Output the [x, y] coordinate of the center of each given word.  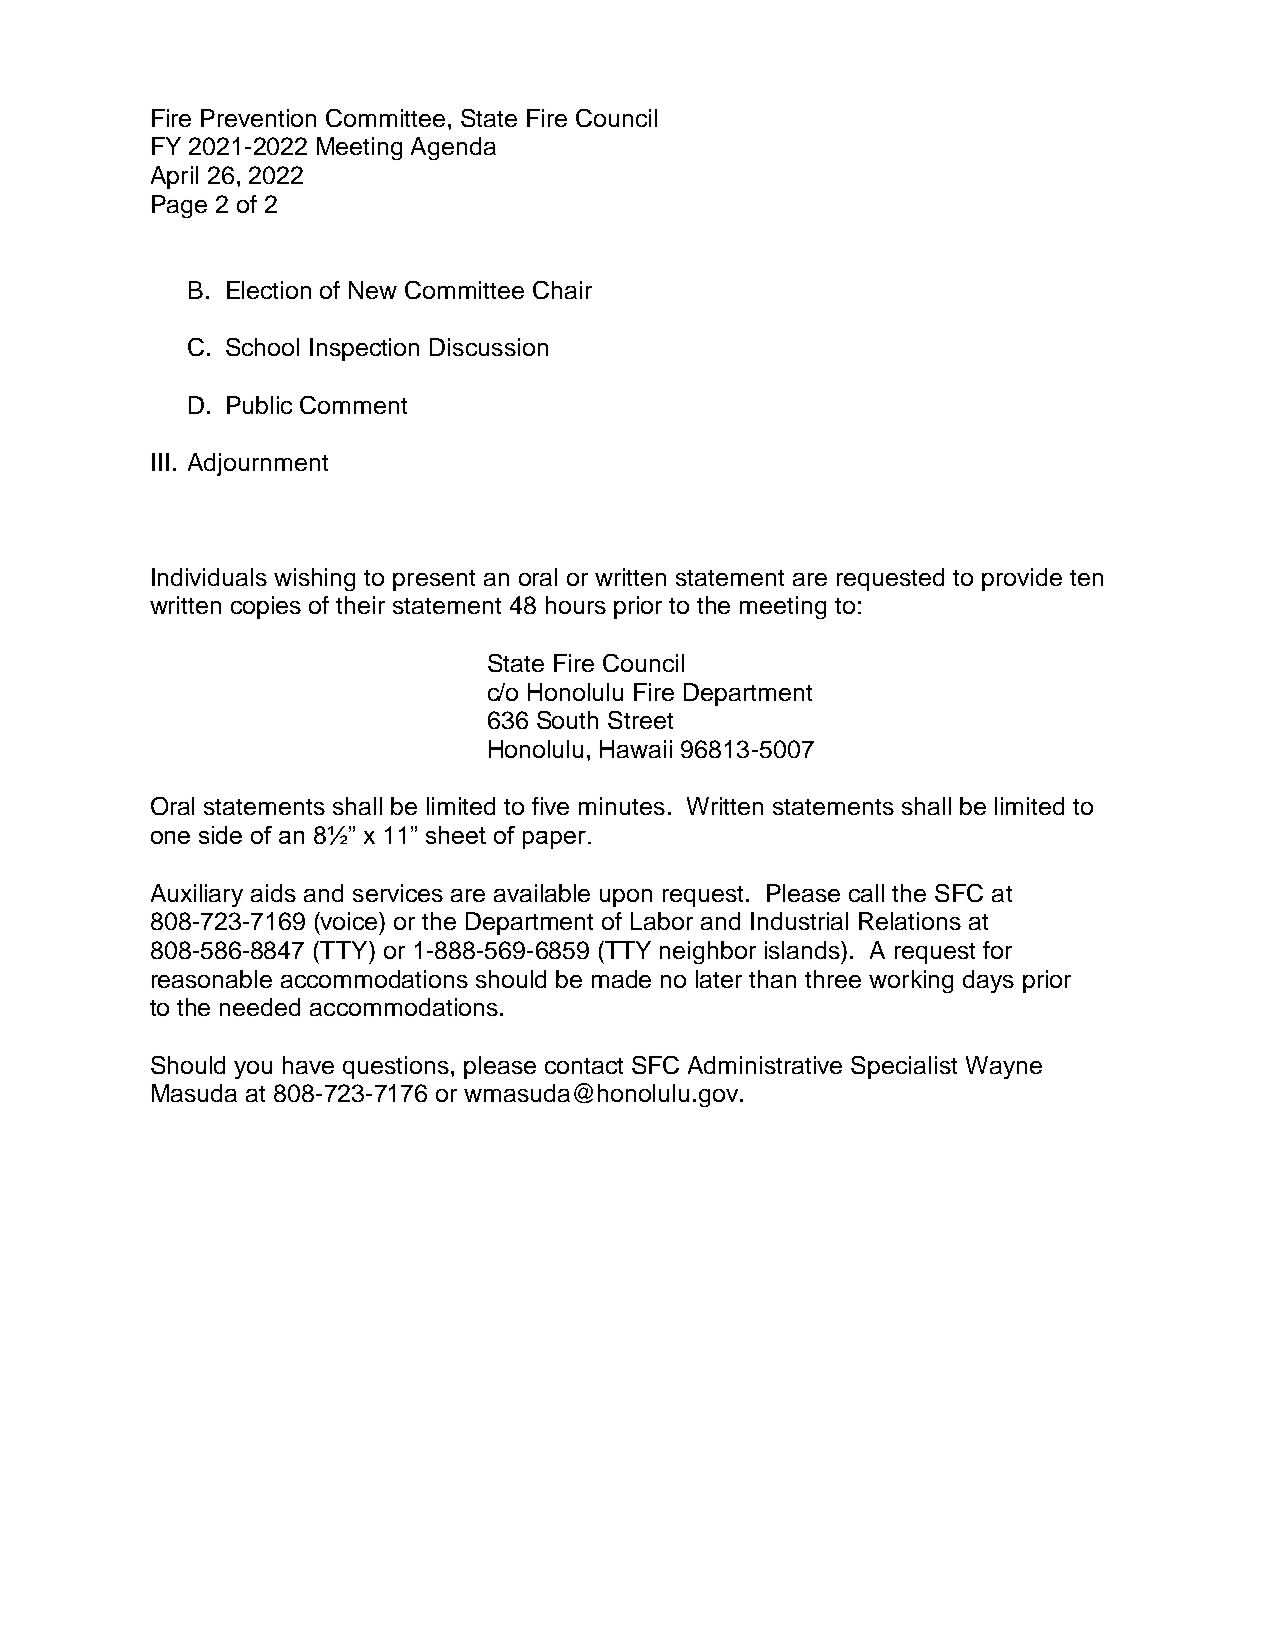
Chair [562, 290]
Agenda [453, 148]
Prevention [258, 118]
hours [576, 605]
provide [1022, 579]
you [253, 1070]
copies [266, 607]
